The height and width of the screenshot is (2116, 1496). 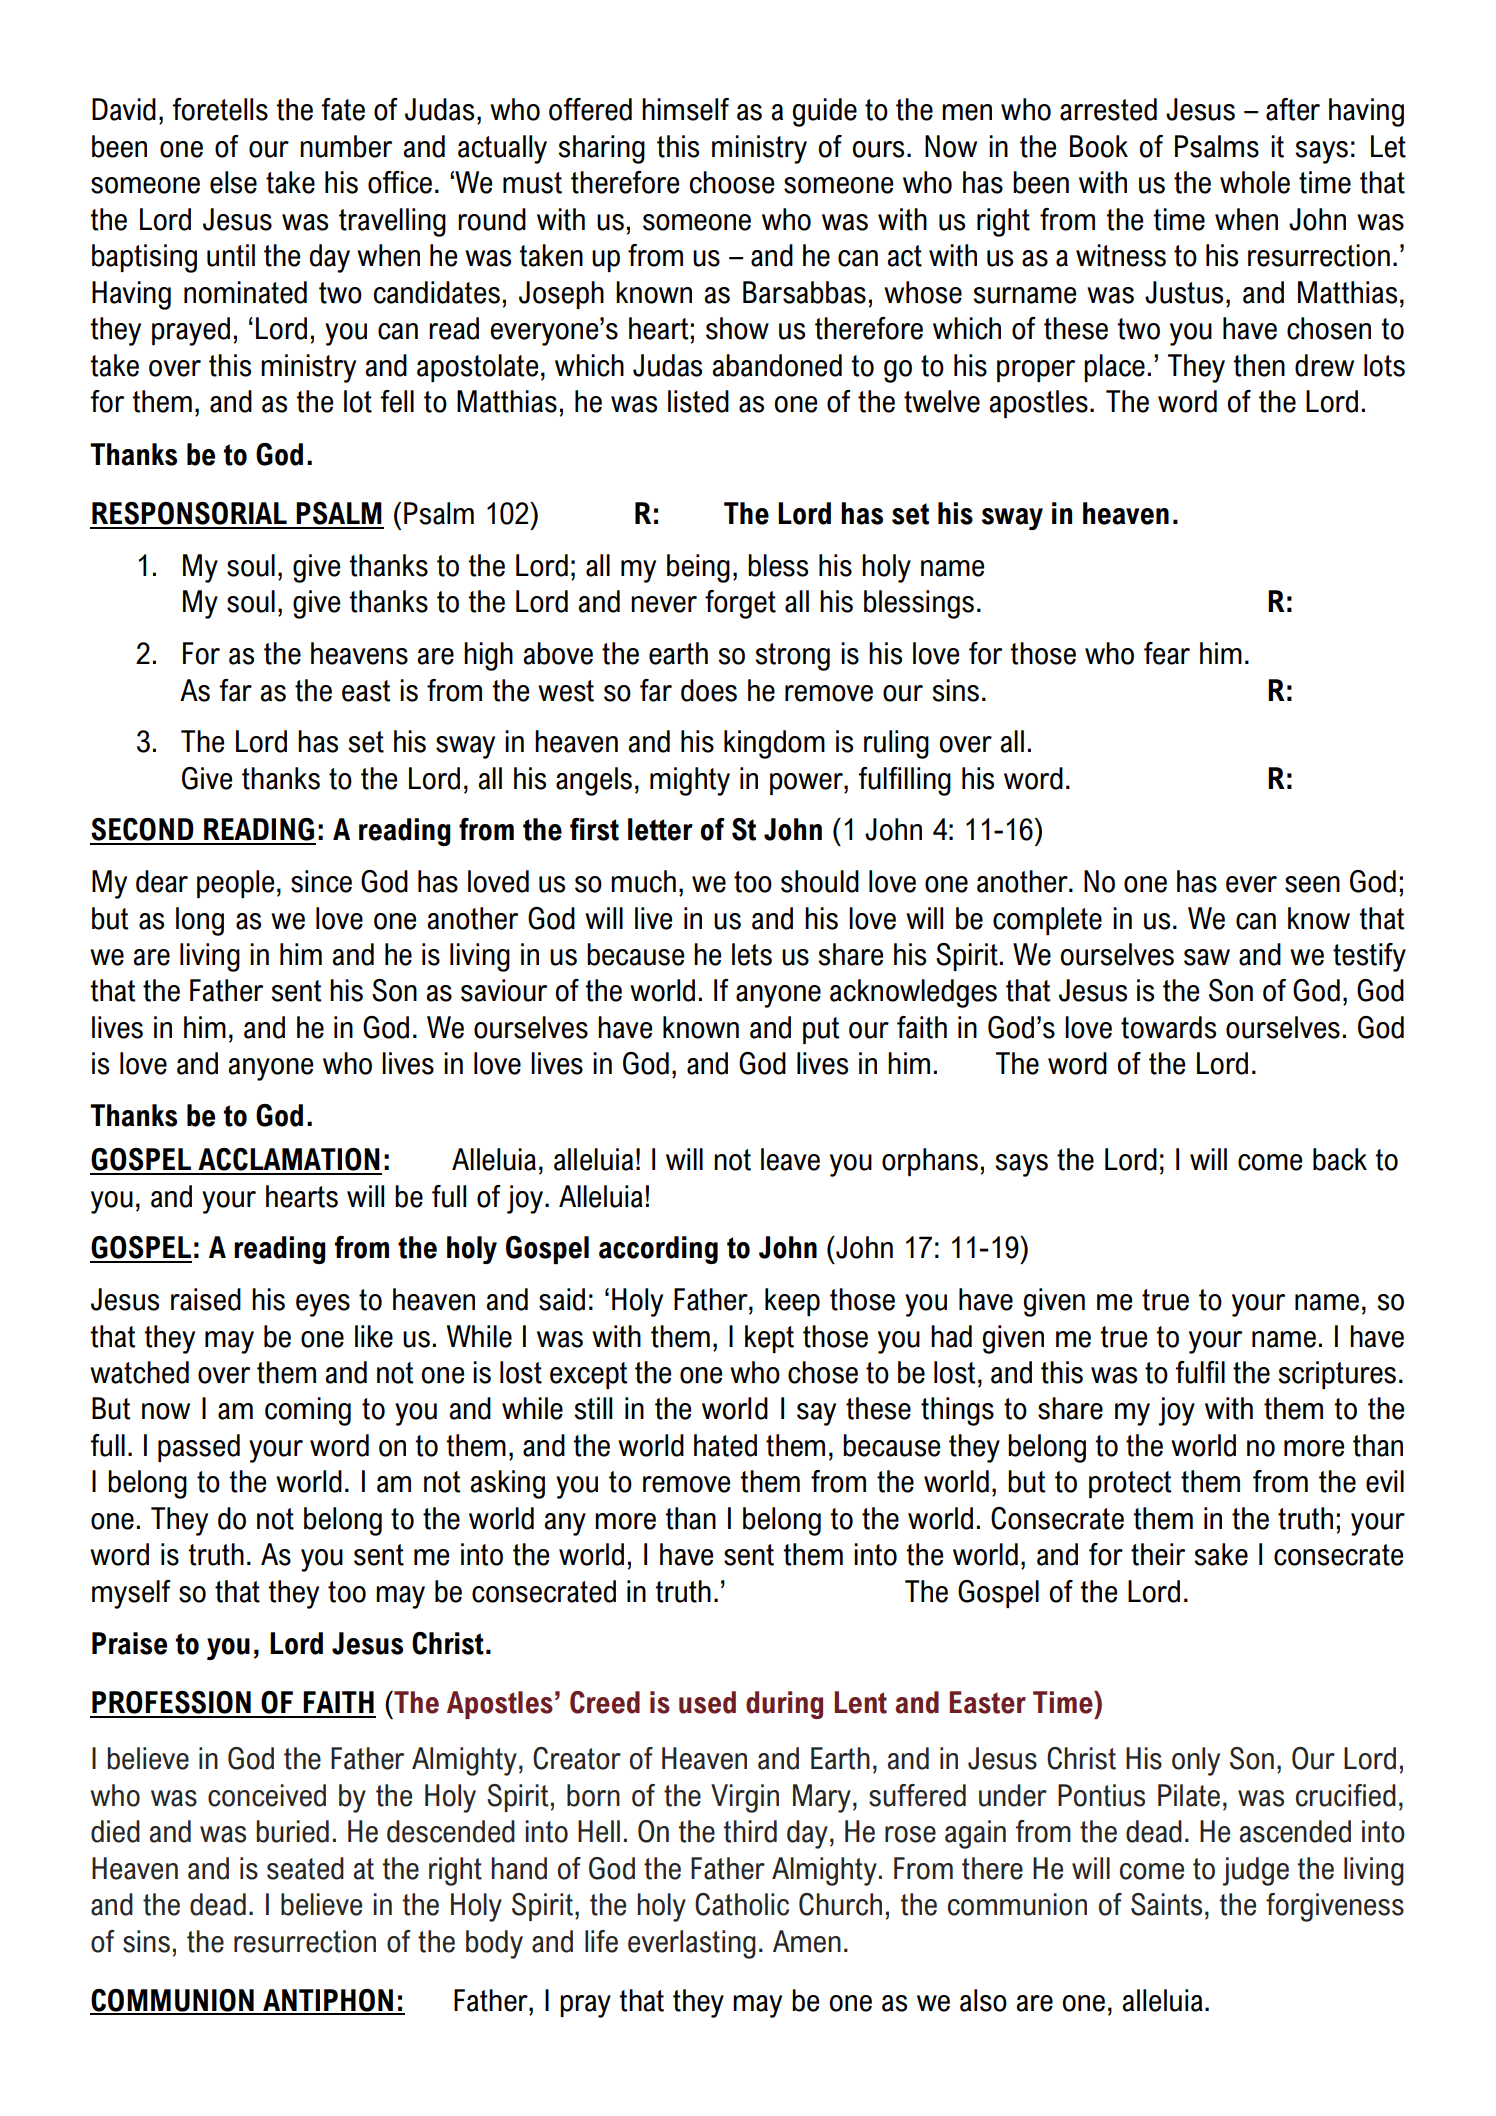 What do you see at coordinates (1166, 1904) in the screenshot?
I see `Saints` at bounding box center [1166, 1904].
